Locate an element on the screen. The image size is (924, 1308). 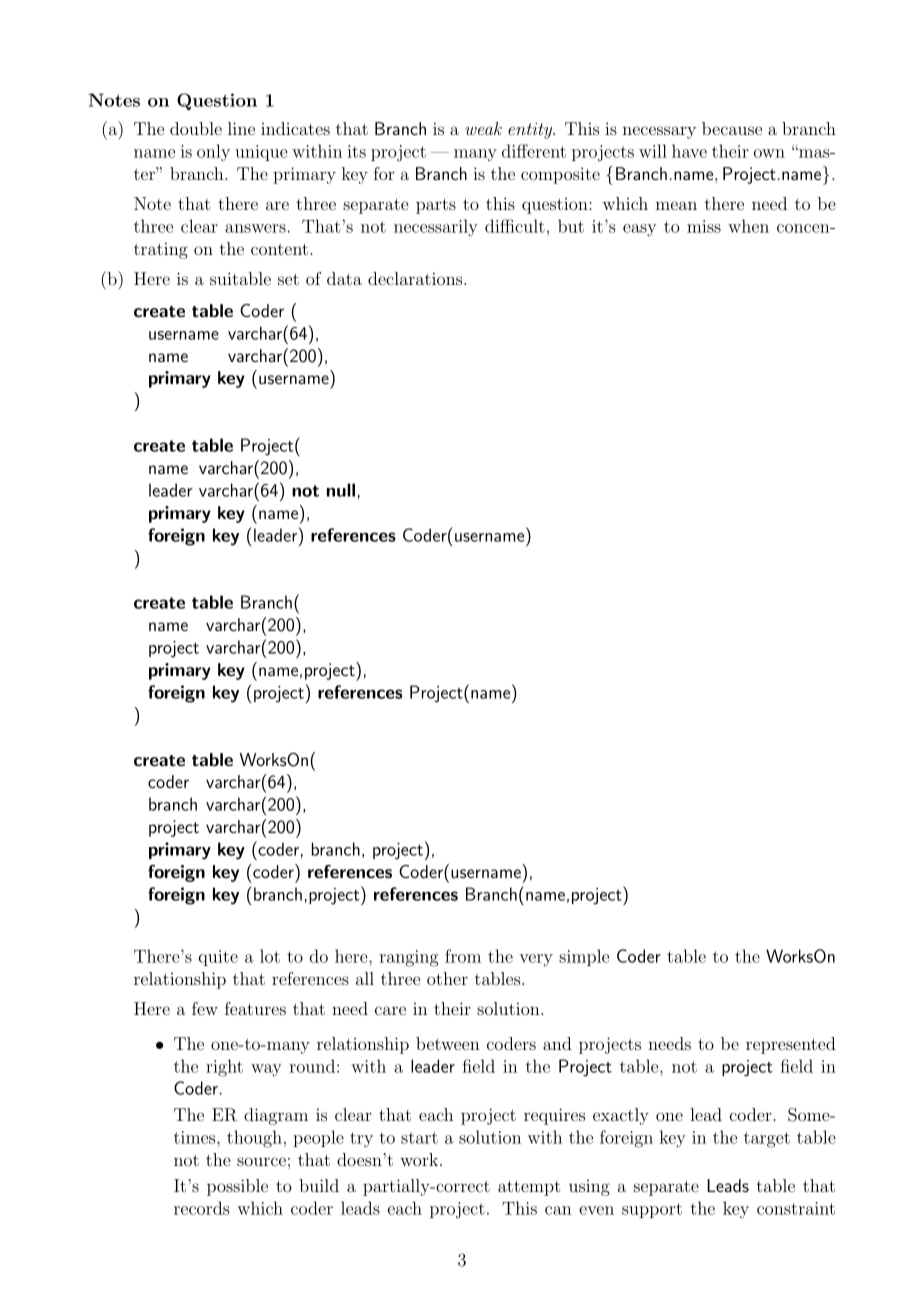
attempt is located at coordinates (529, 1188).
